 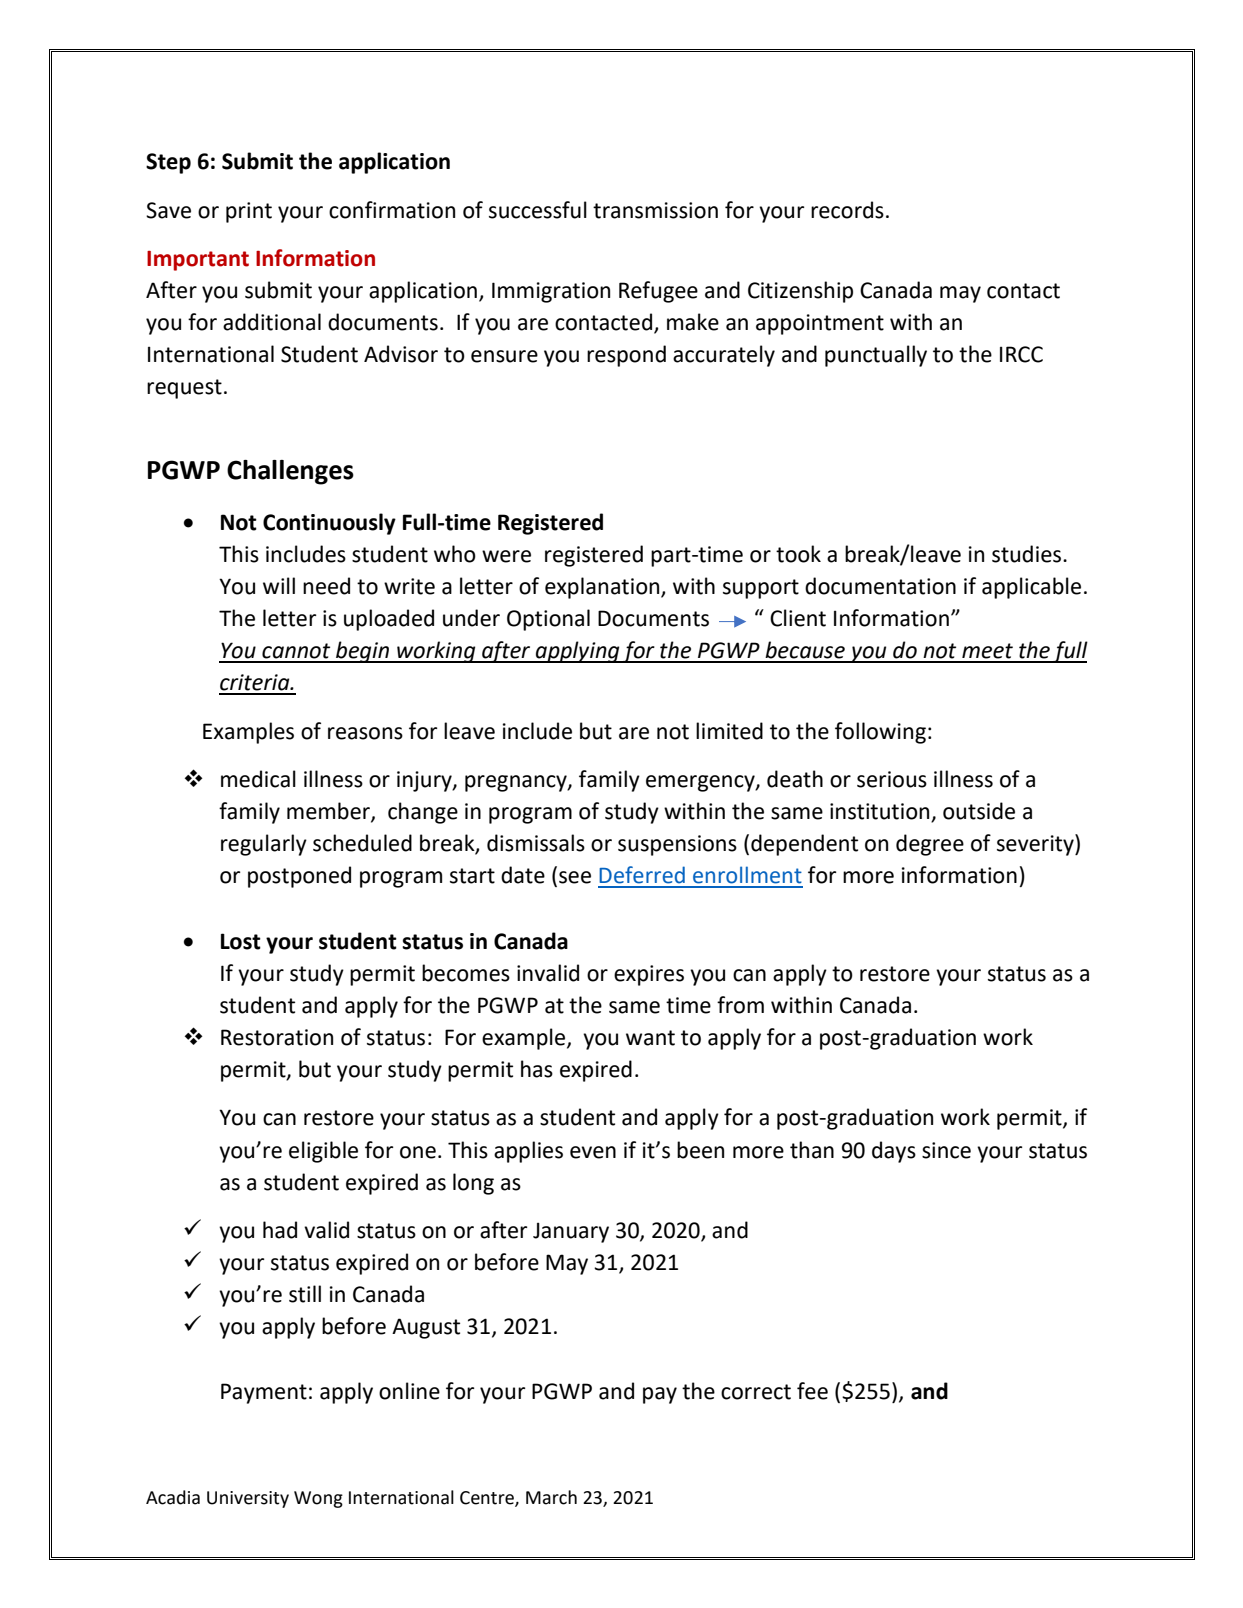 I want to click on since, so click(x=946, y=1150).
